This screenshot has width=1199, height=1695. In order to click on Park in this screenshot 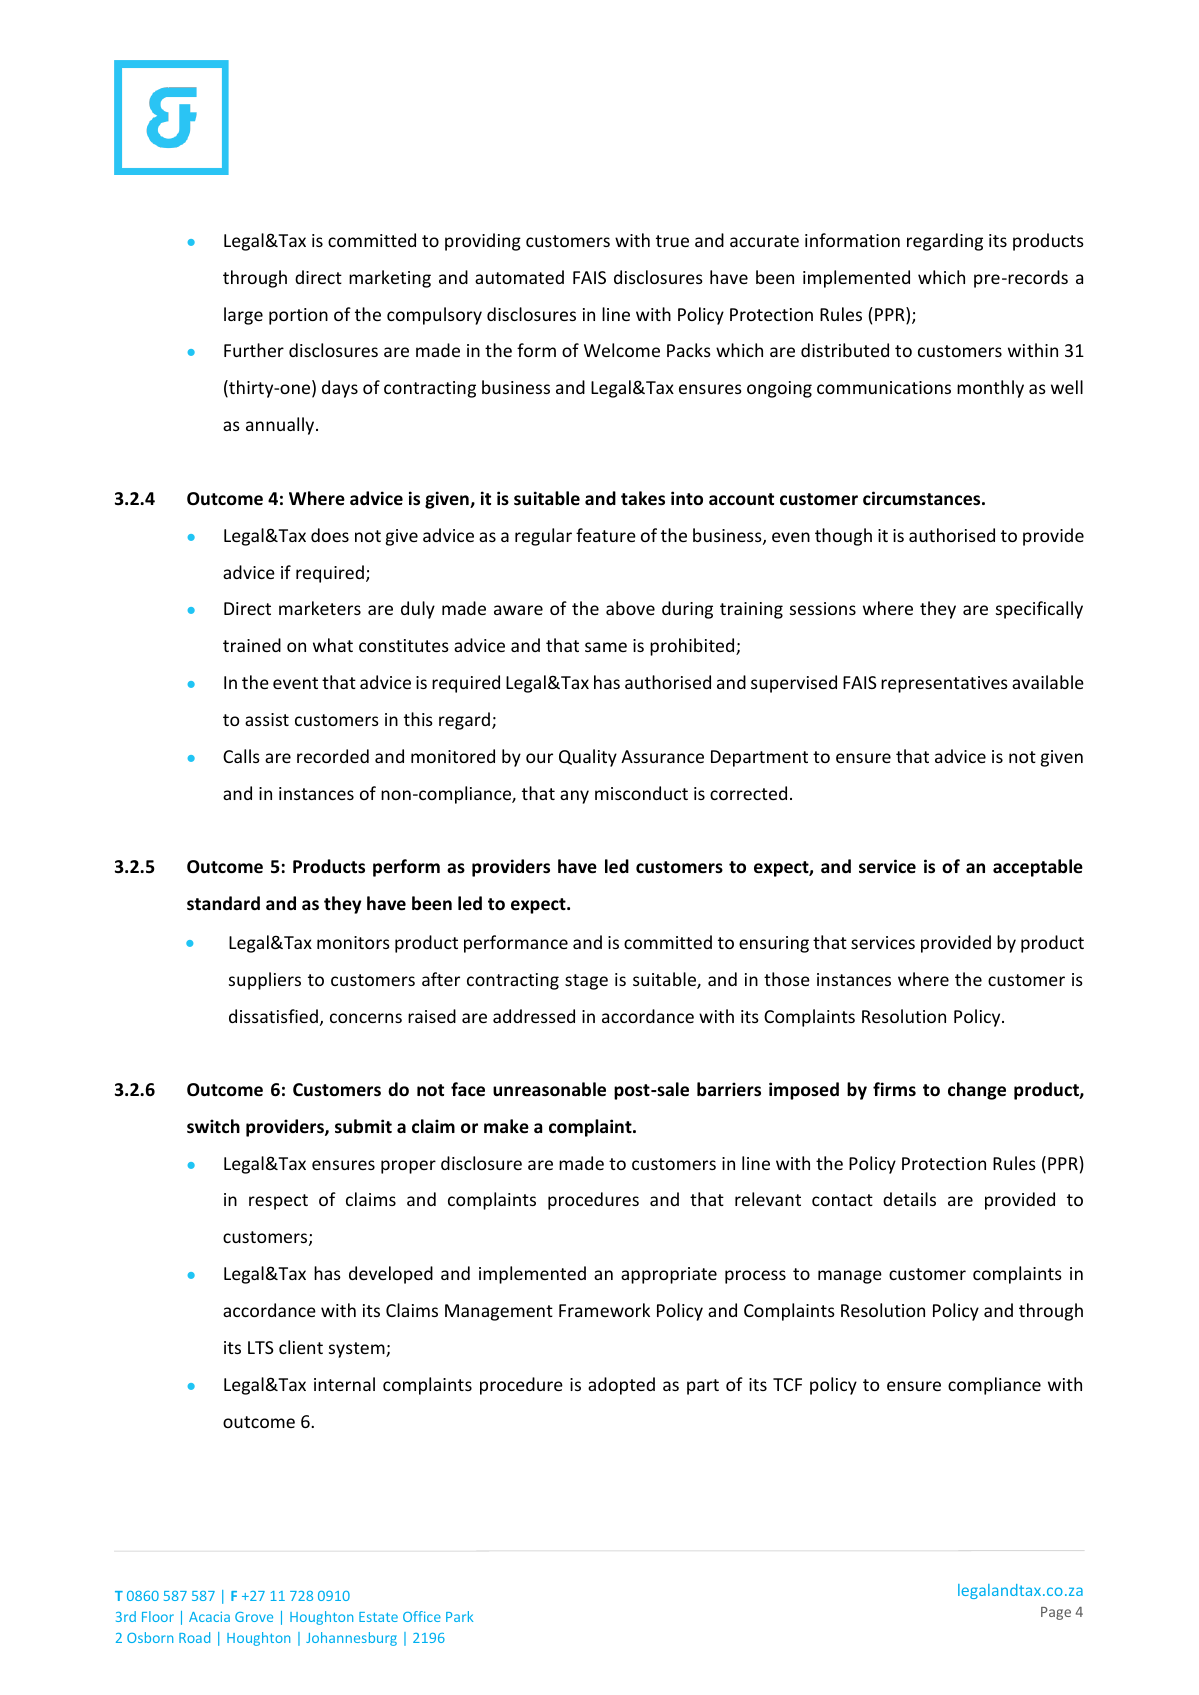, I will do `click(459, 1616)`.
